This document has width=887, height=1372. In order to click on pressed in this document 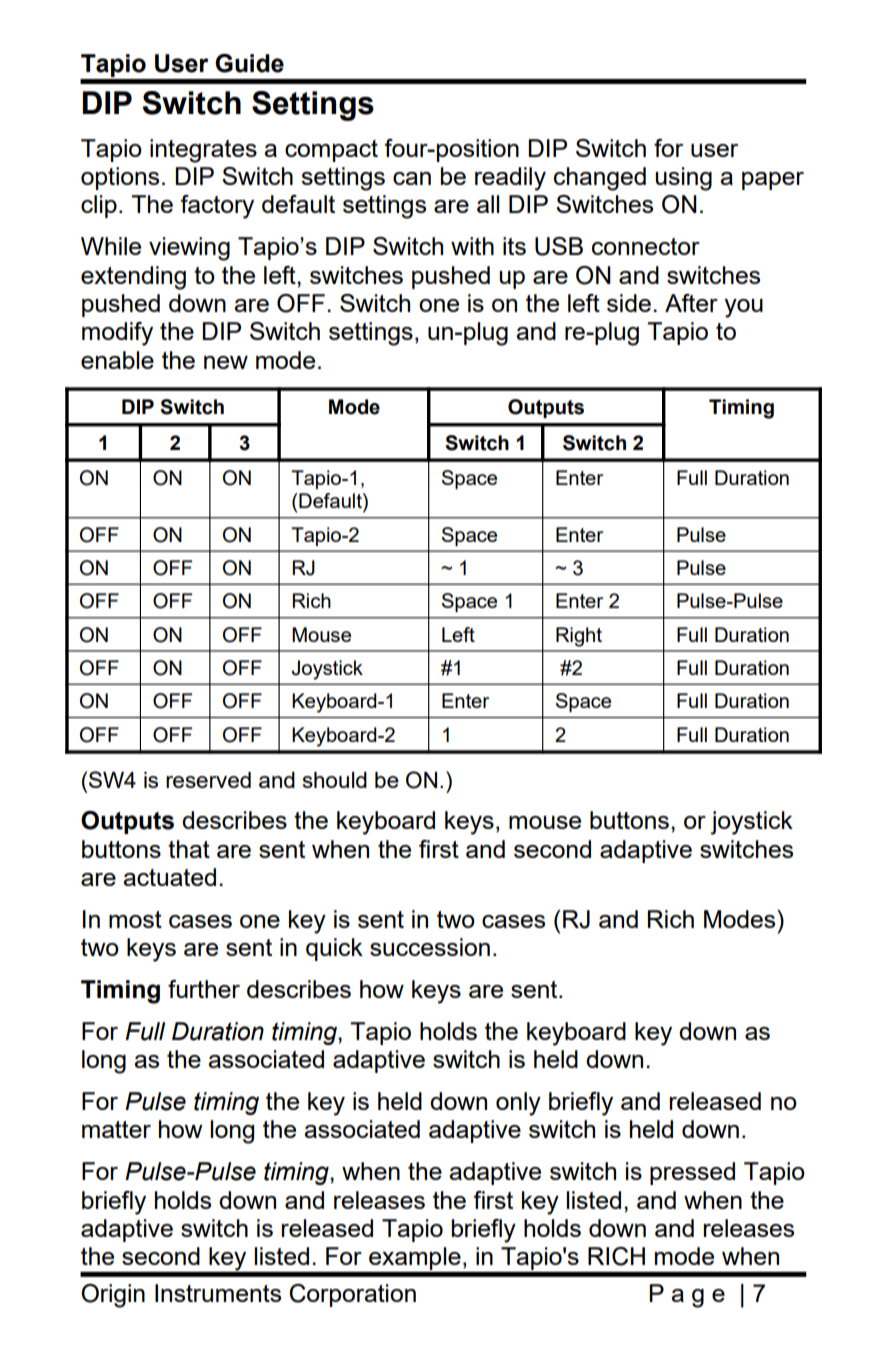, I will do `click(692, 1173)`.
